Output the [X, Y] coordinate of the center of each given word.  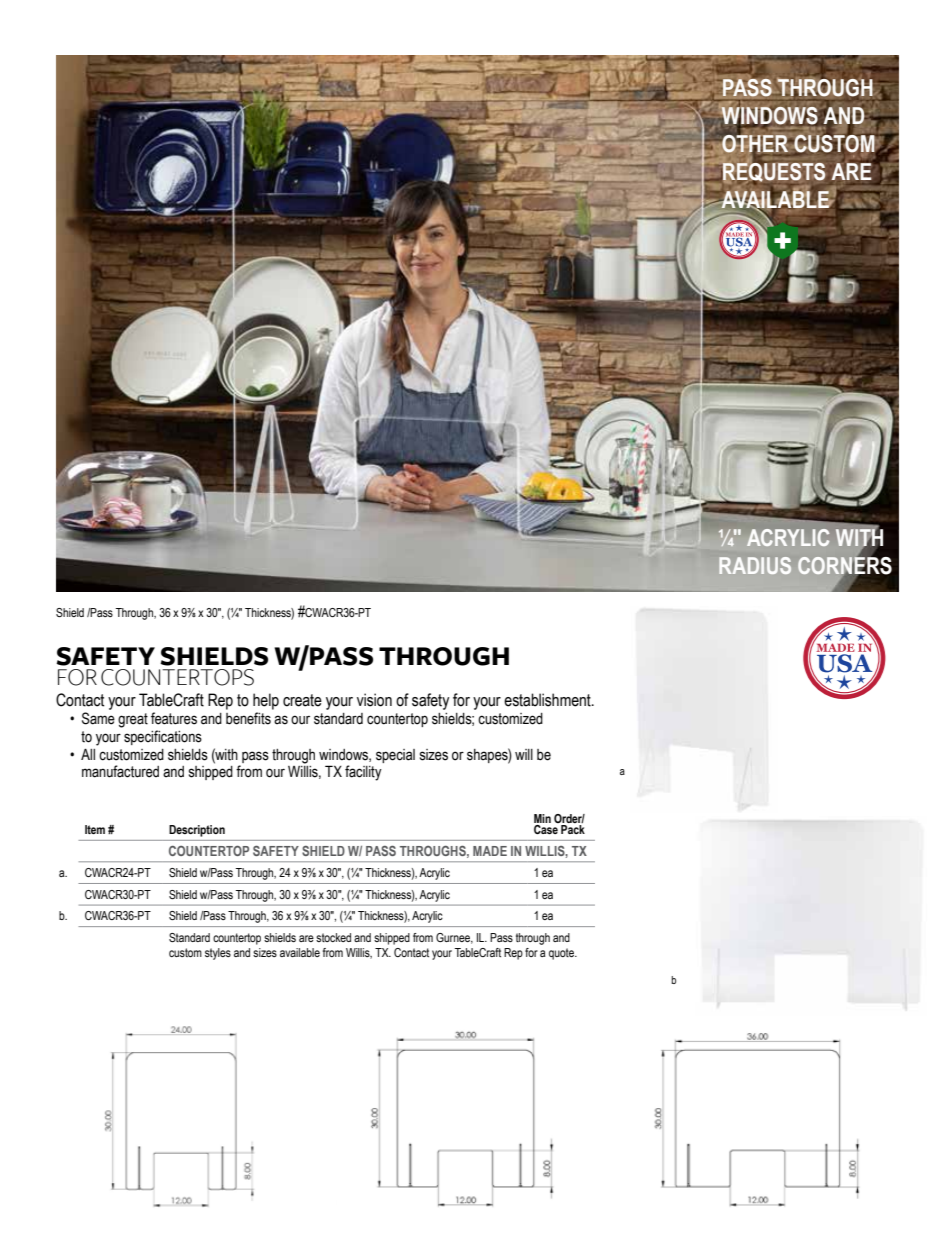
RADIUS [755, 565]
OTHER [756, 143]
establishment [548, 700]
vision [374, 700]
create [302, 700]
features [174, 718]
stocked [333, 937]
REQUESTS [773, 172]
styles [218, 954]
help [266, 701]
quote [562, 954]
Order [569, 820]
